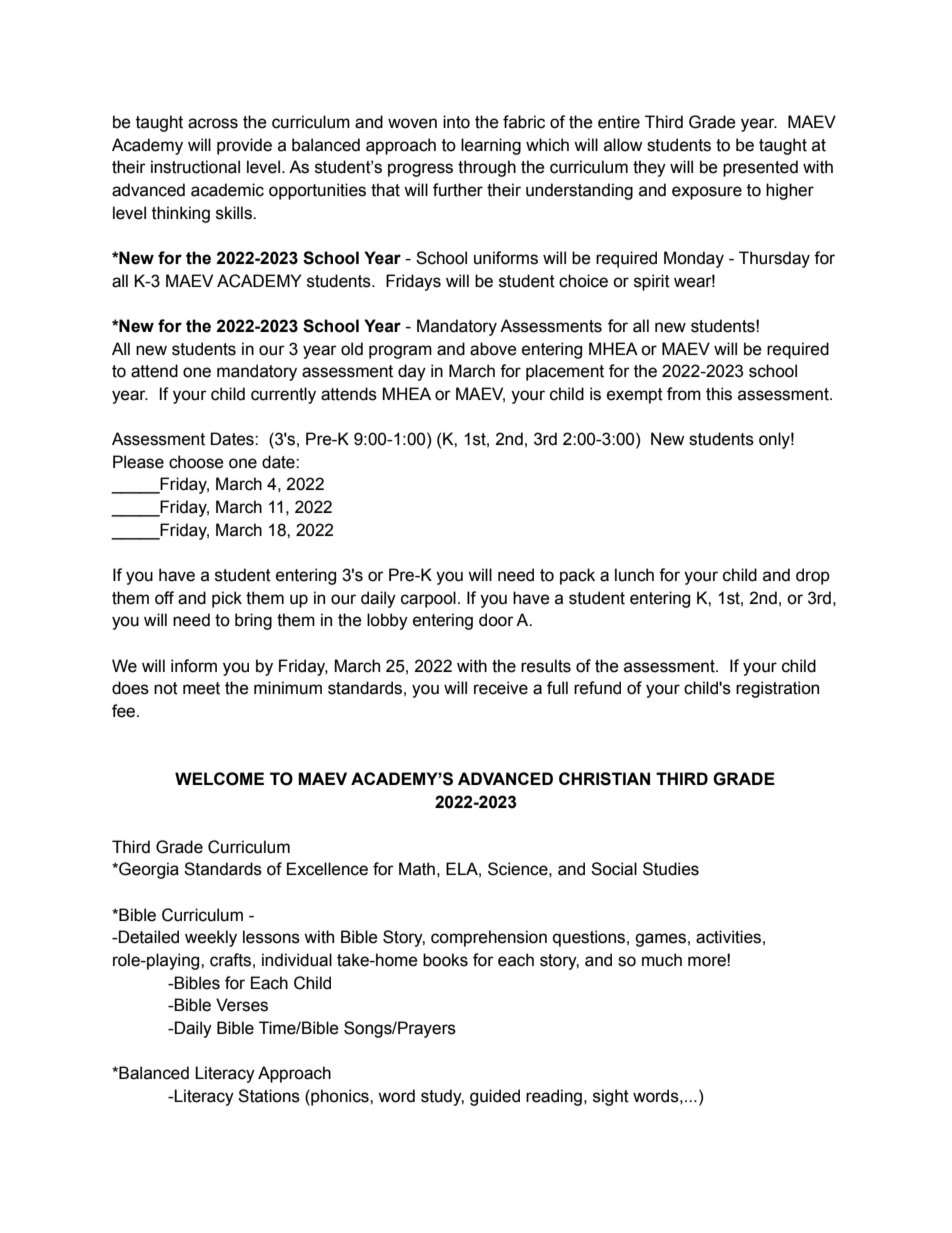 The height and width of the screenshot is (1233, 952). What do you see at coordinates (227, 599) in the screenshot?
I see `pick` at bounding box center [227, 599].
